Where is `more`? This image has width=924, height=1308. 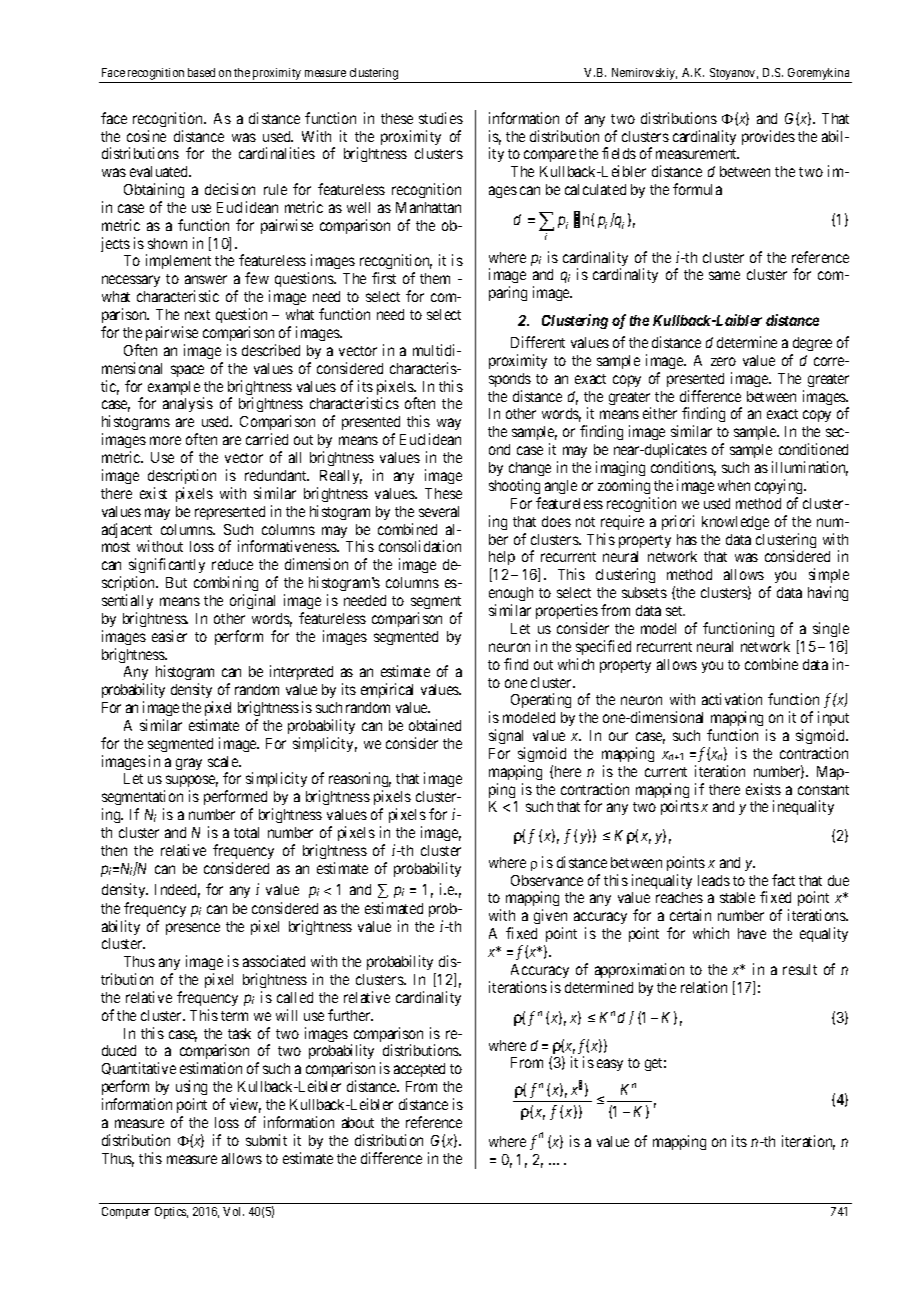
more is located at coordinates (165, 440).
